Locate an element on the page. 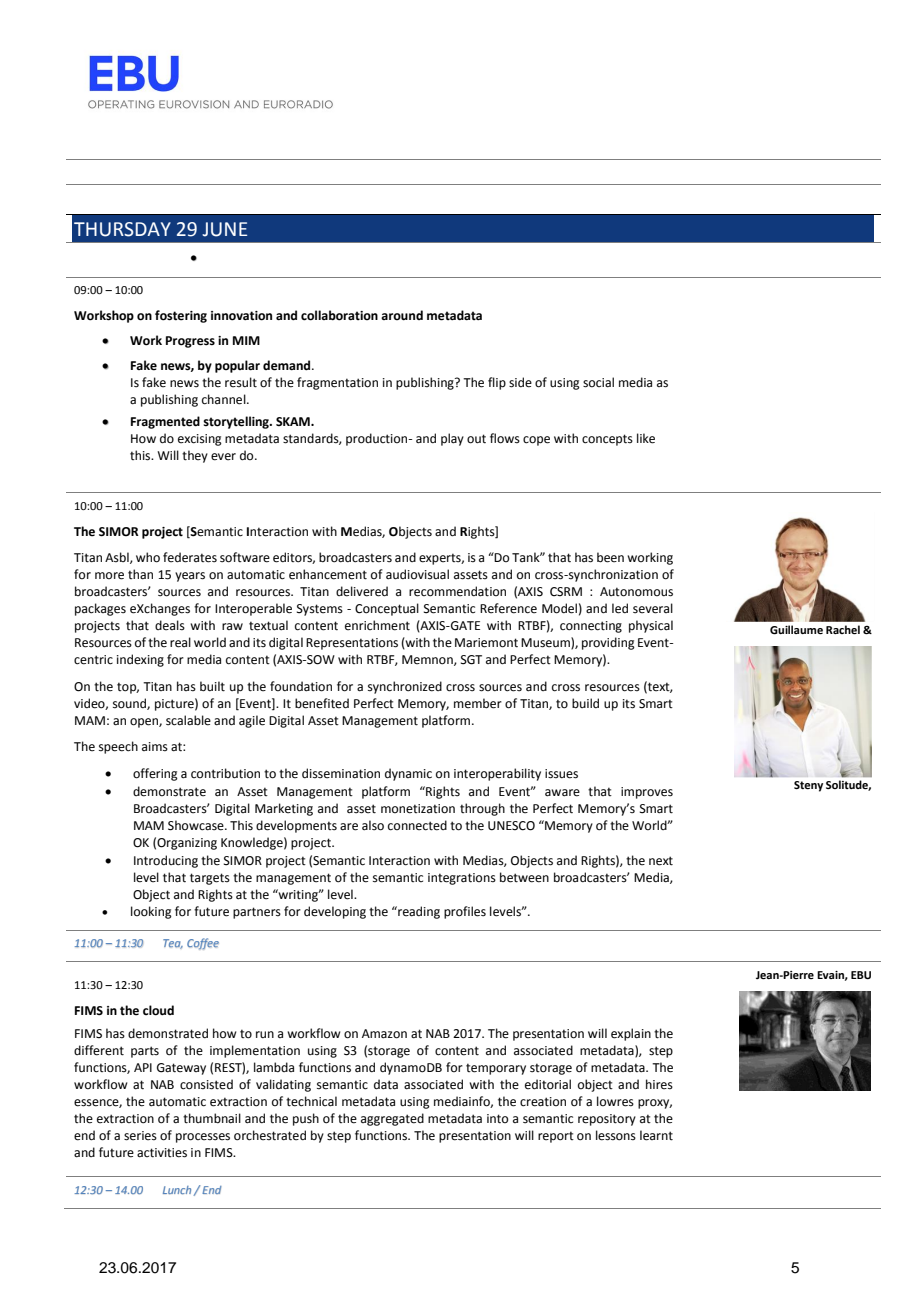 Image resolution: width=924 pixels, height=1308 pixels. activities is located at coordinates (162, 1153).
